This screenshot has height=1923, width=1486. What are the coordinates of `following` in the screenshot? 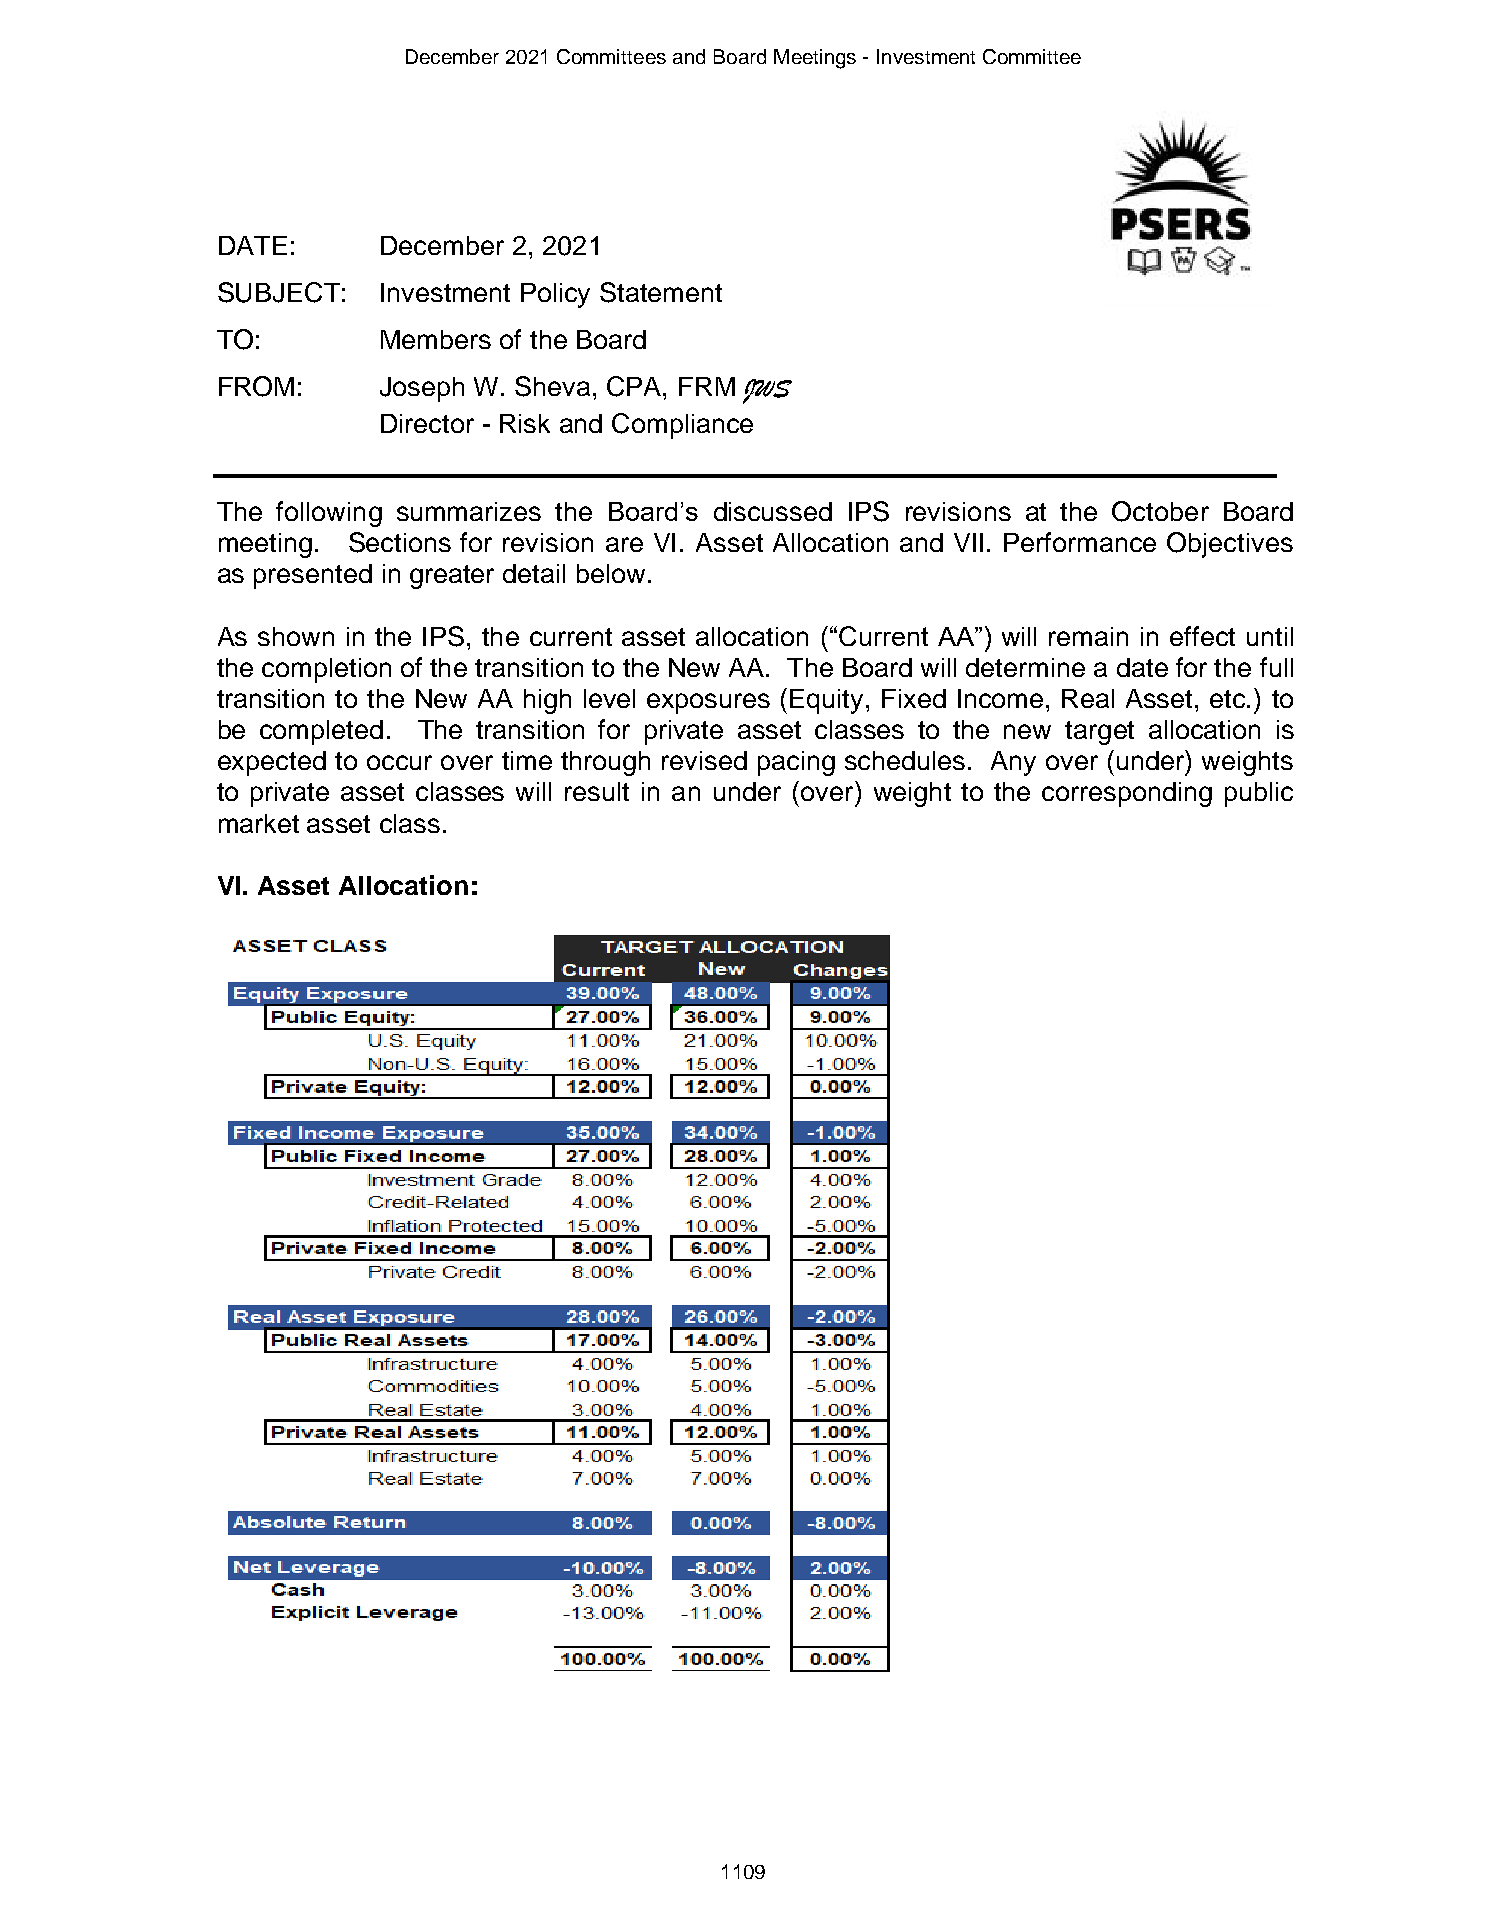 It's located at (329, 514).
